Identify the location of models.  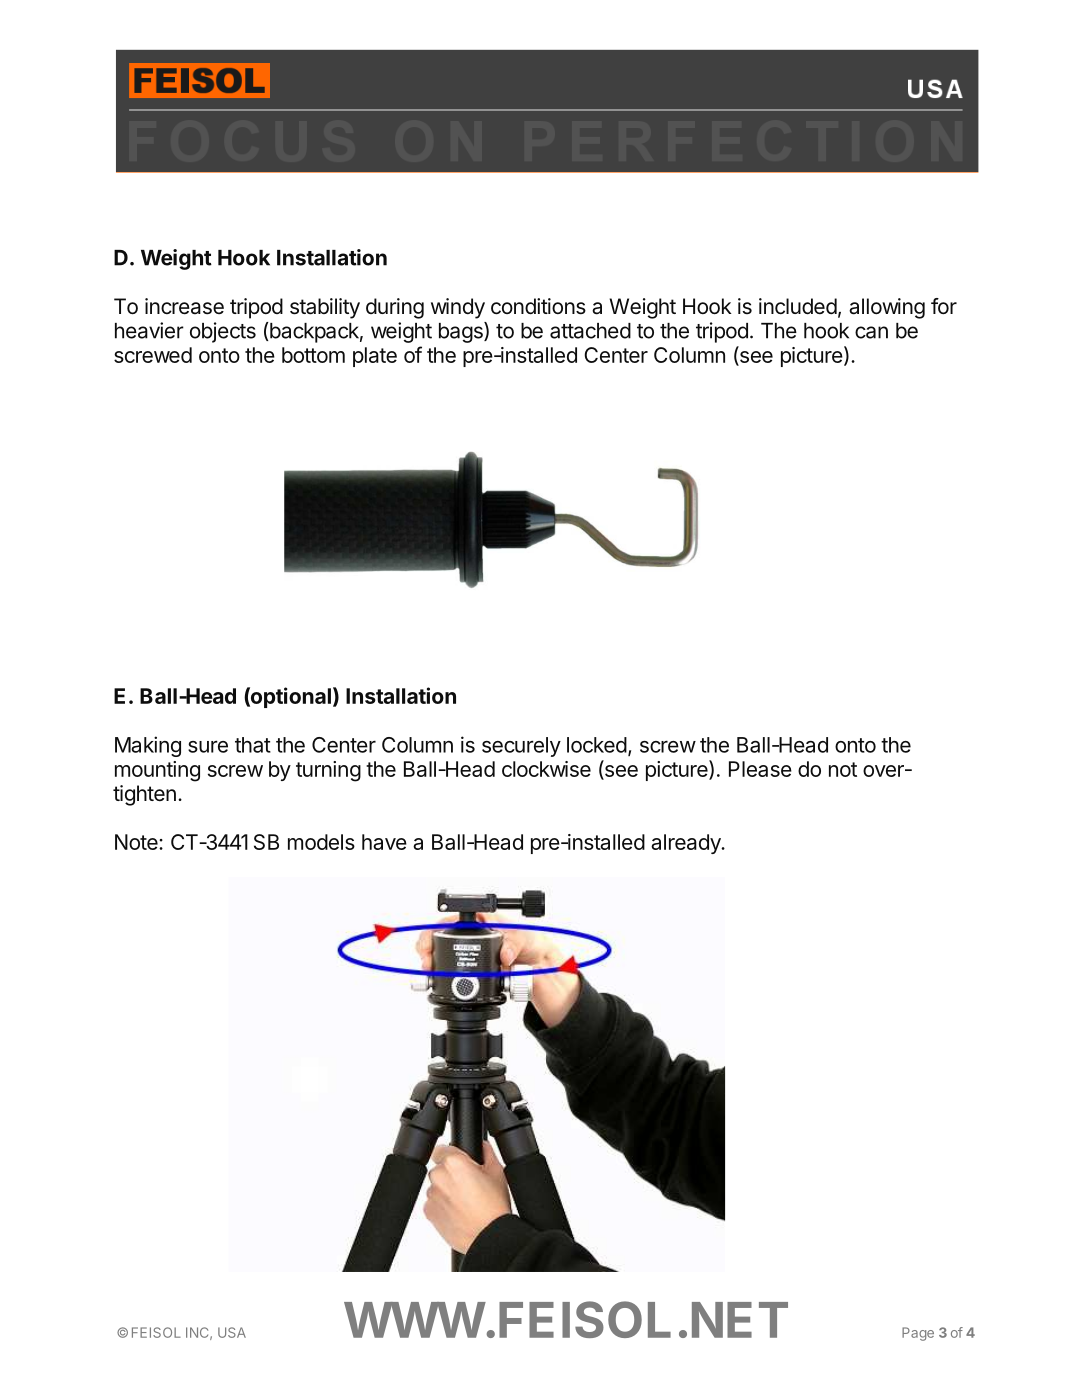
(321, 842).
